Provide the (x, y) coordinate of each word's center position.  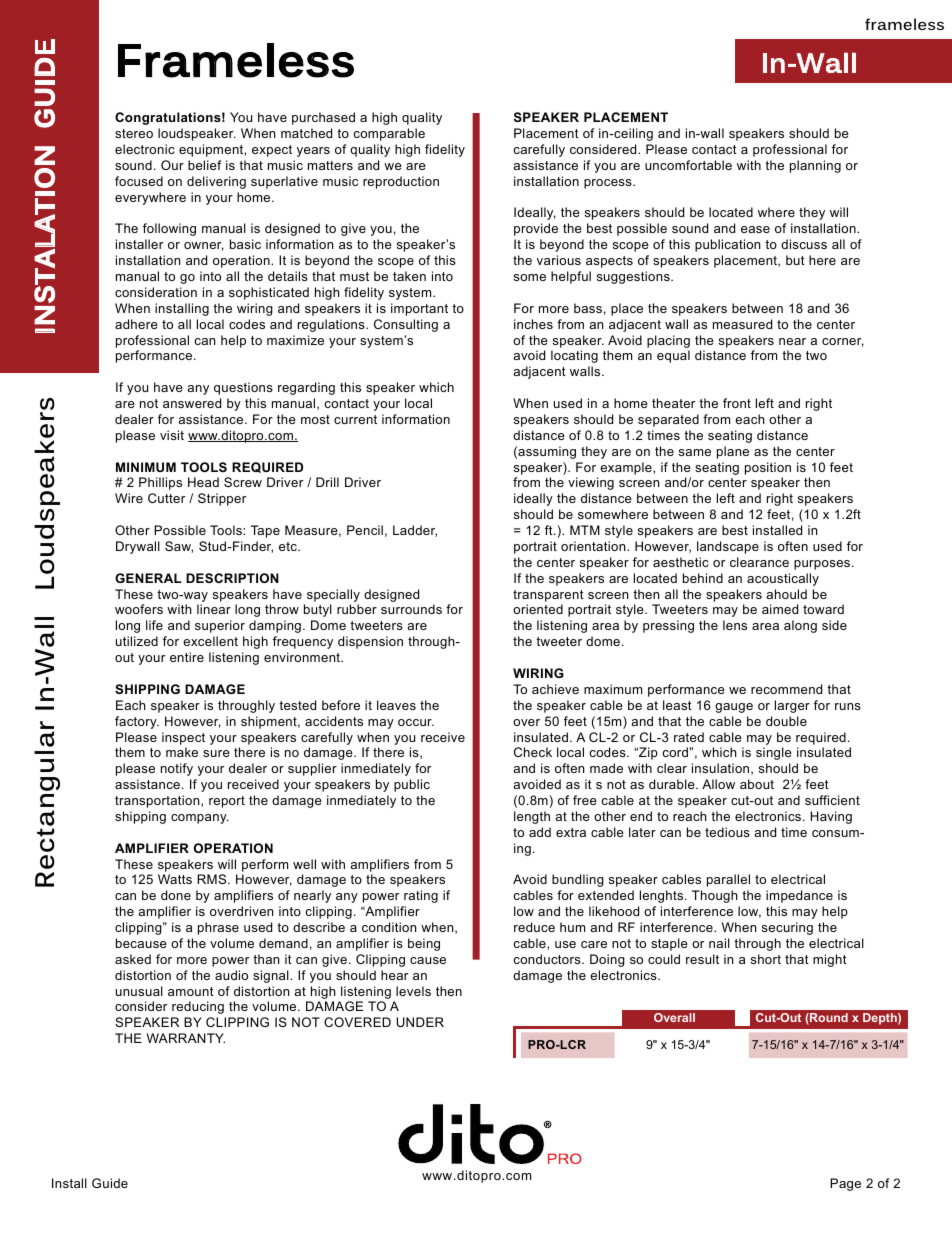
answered (192, 403)
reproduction (401, 182)
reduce (534, 927)
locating (574, 356)
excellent (210, 641)
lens (735, 625)
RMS (213, 879)
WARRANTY (186, 1038)
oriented (538, 609)
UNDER (420, 1022)
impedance (799, 896)
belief (204, 165)
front (737, 403)
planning (815, 166)
